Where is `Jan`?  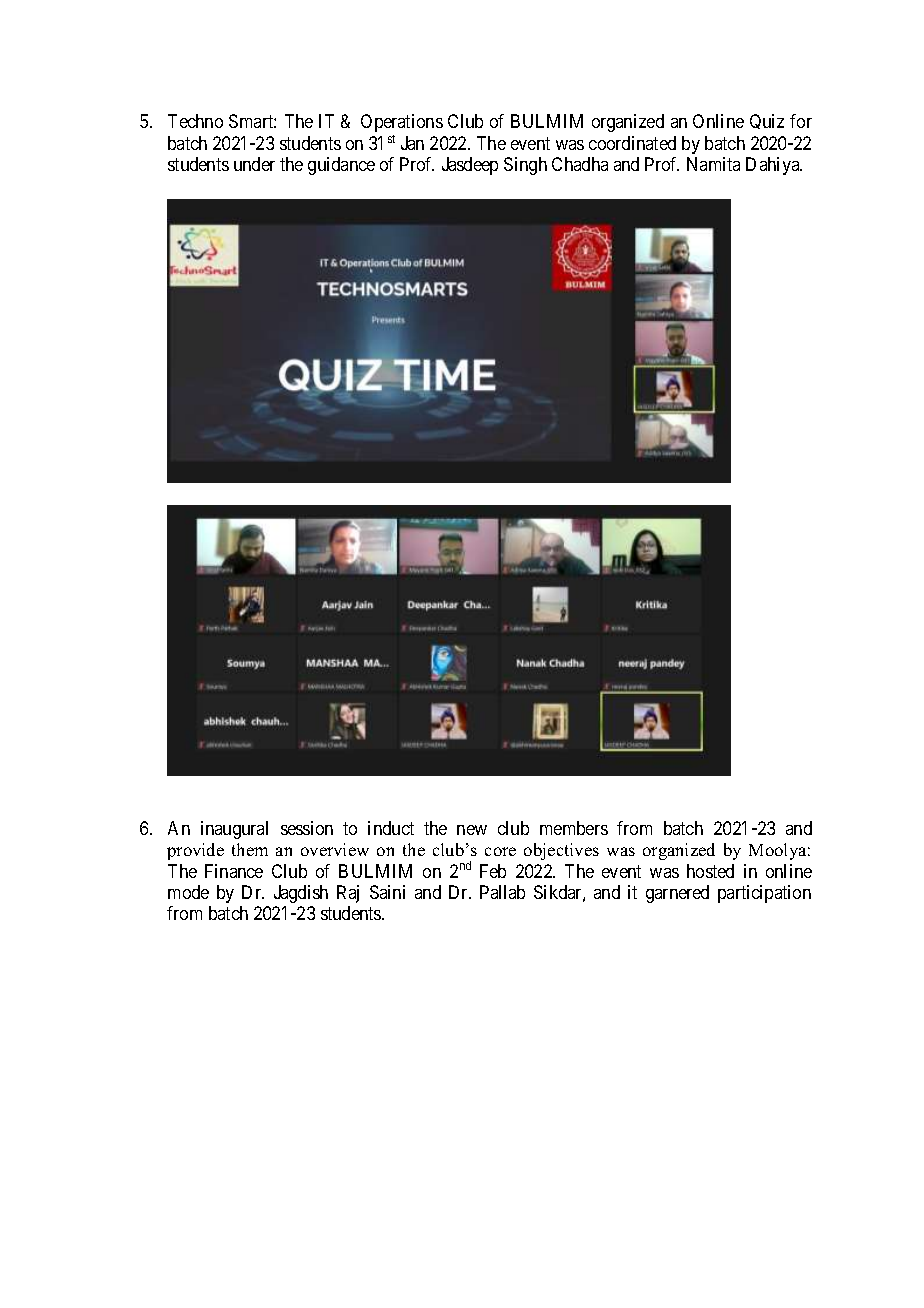 Jan is located at coordinates (412, 143).
